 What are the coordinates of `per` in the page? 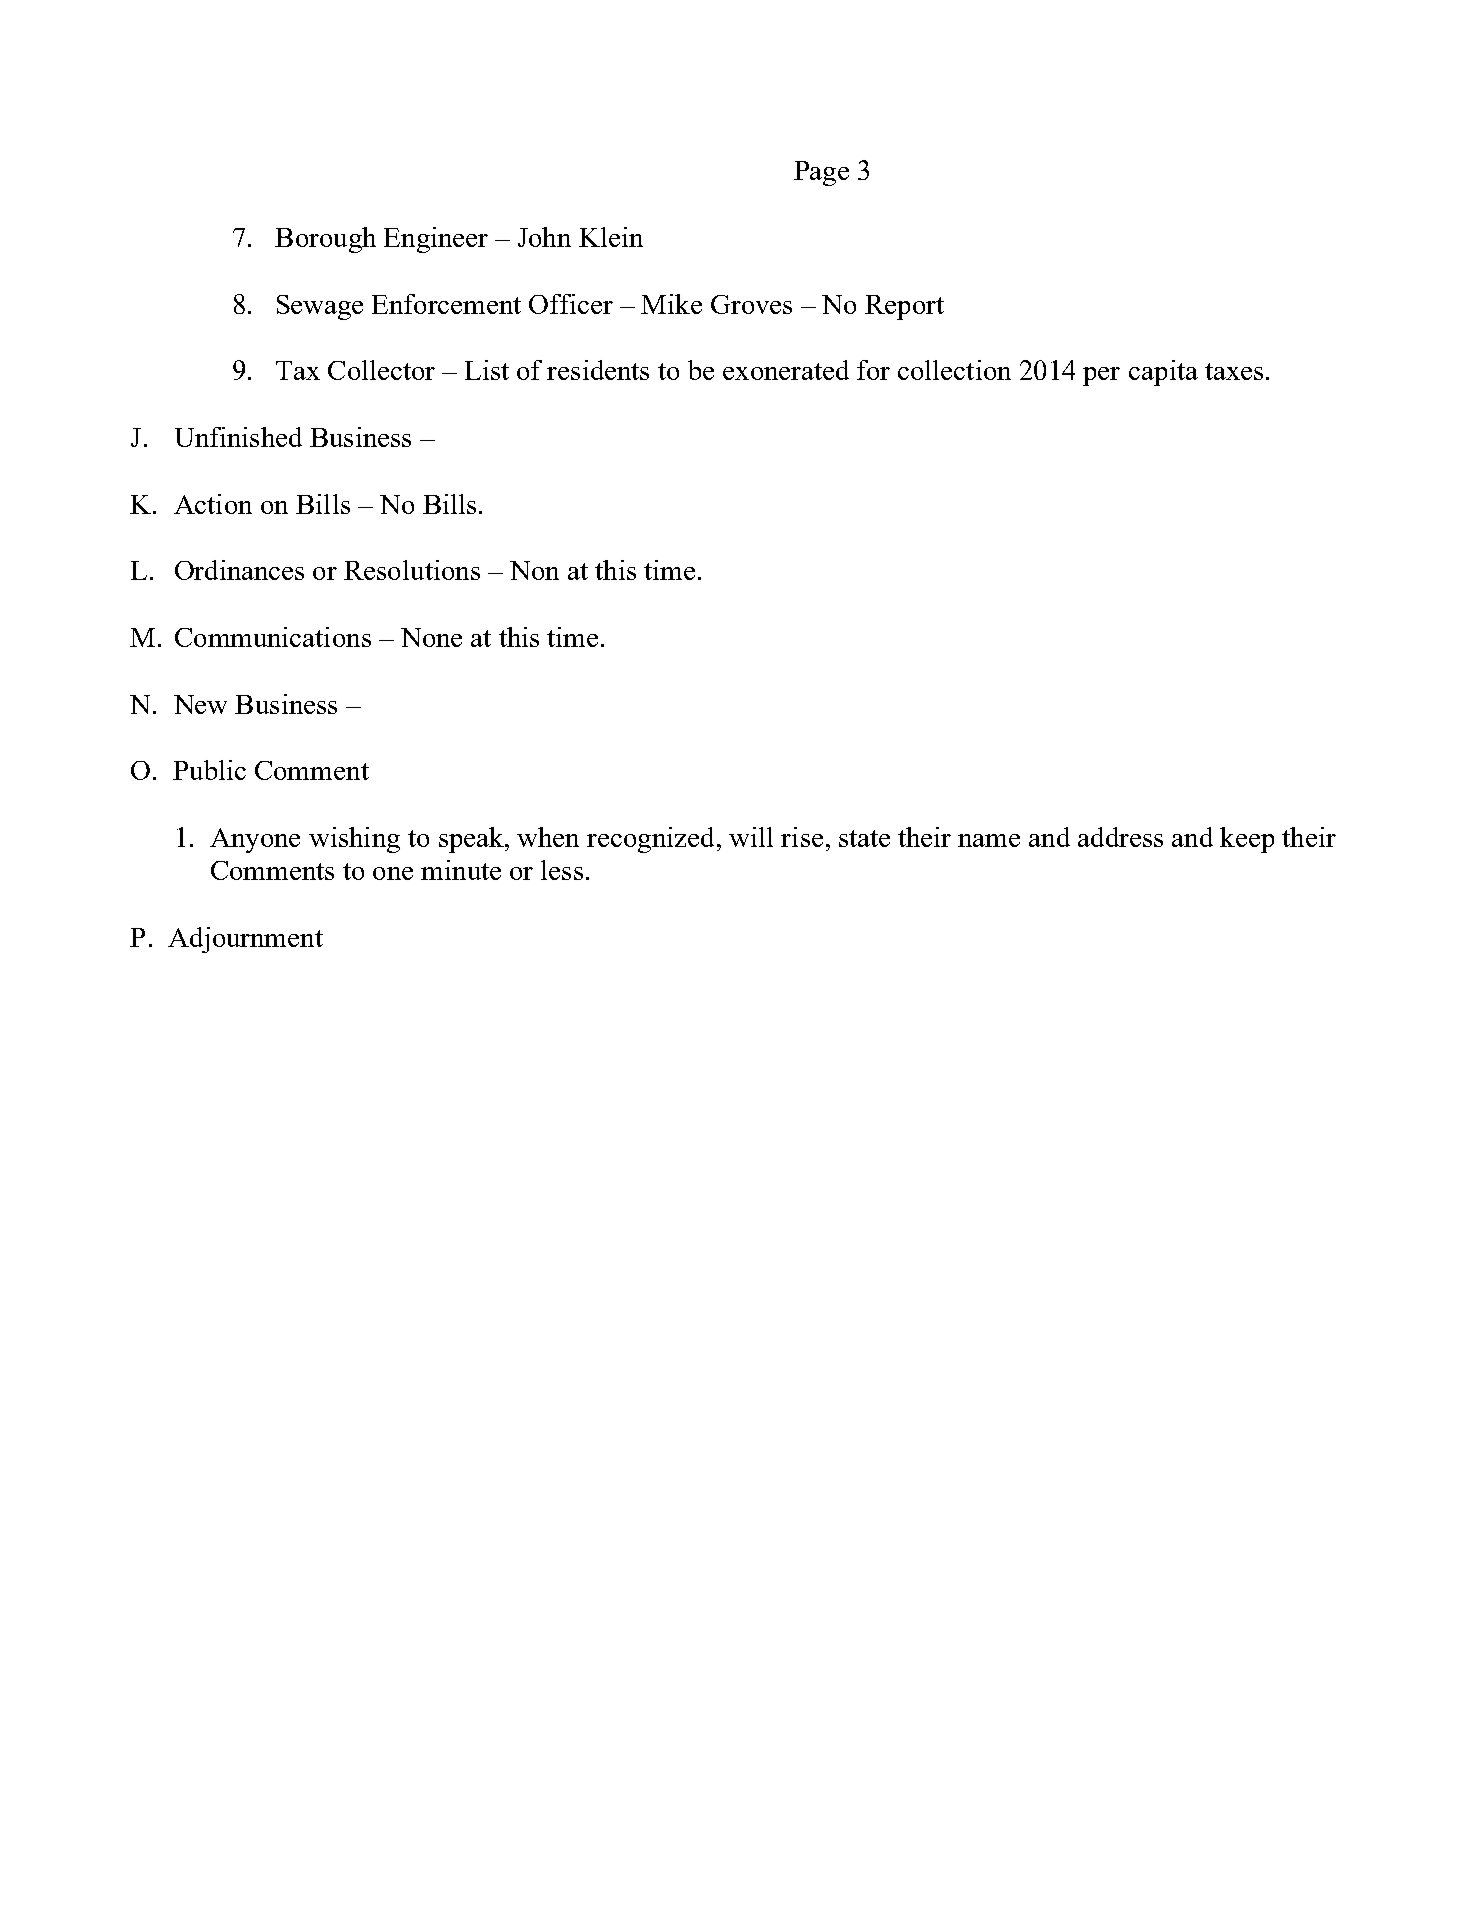 It's located at (1101, 376).
